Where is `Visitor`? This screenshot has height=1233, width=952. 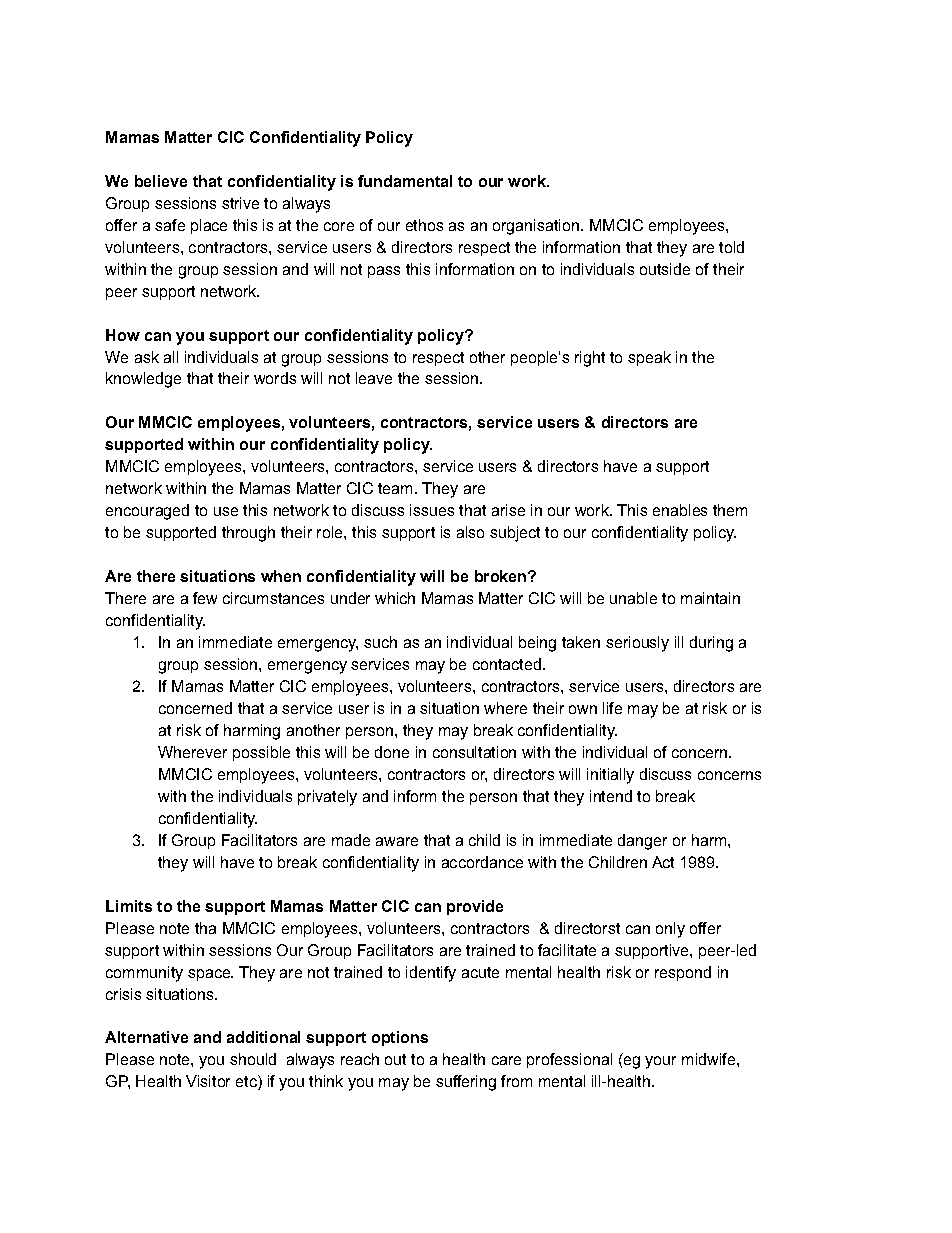 Visitor is located at coordinates (208, 1081).
